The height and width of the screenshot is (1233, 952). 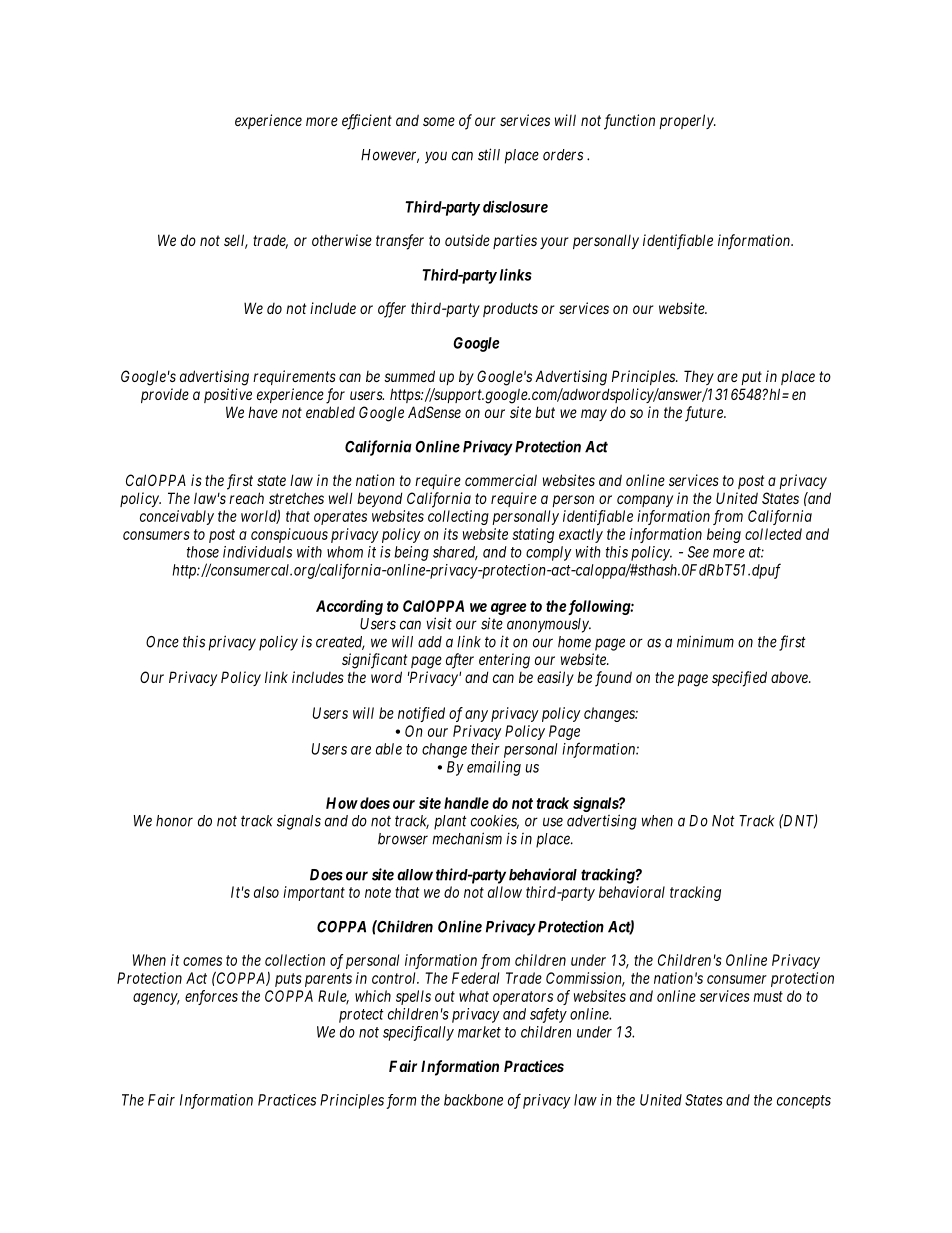 What do you see at coordinates (687, 121) in the screenshot?
I see `properly` at bounding box center [687, 121].
